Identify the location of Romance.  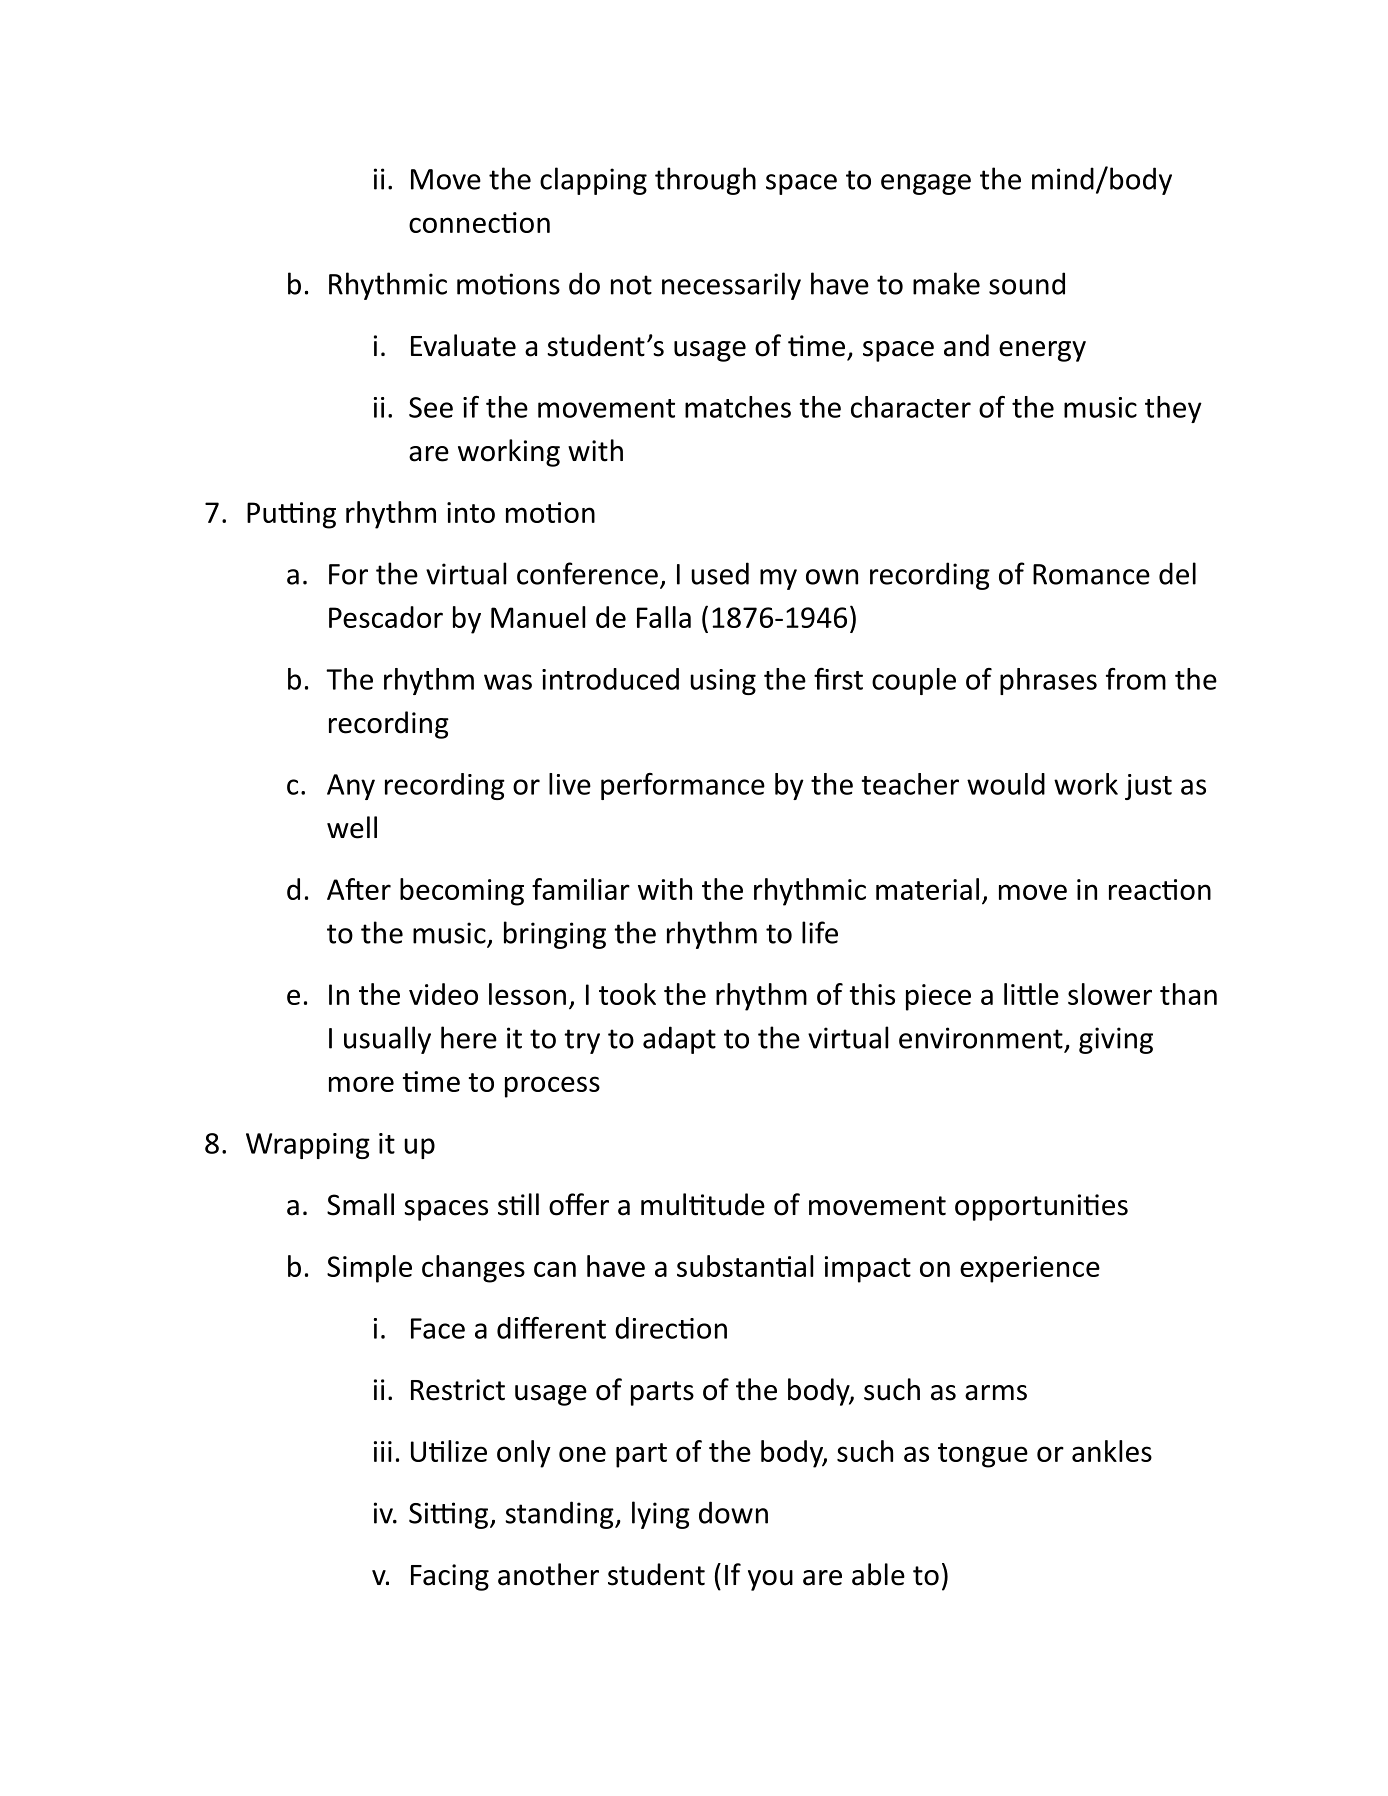
(1091, 574).
